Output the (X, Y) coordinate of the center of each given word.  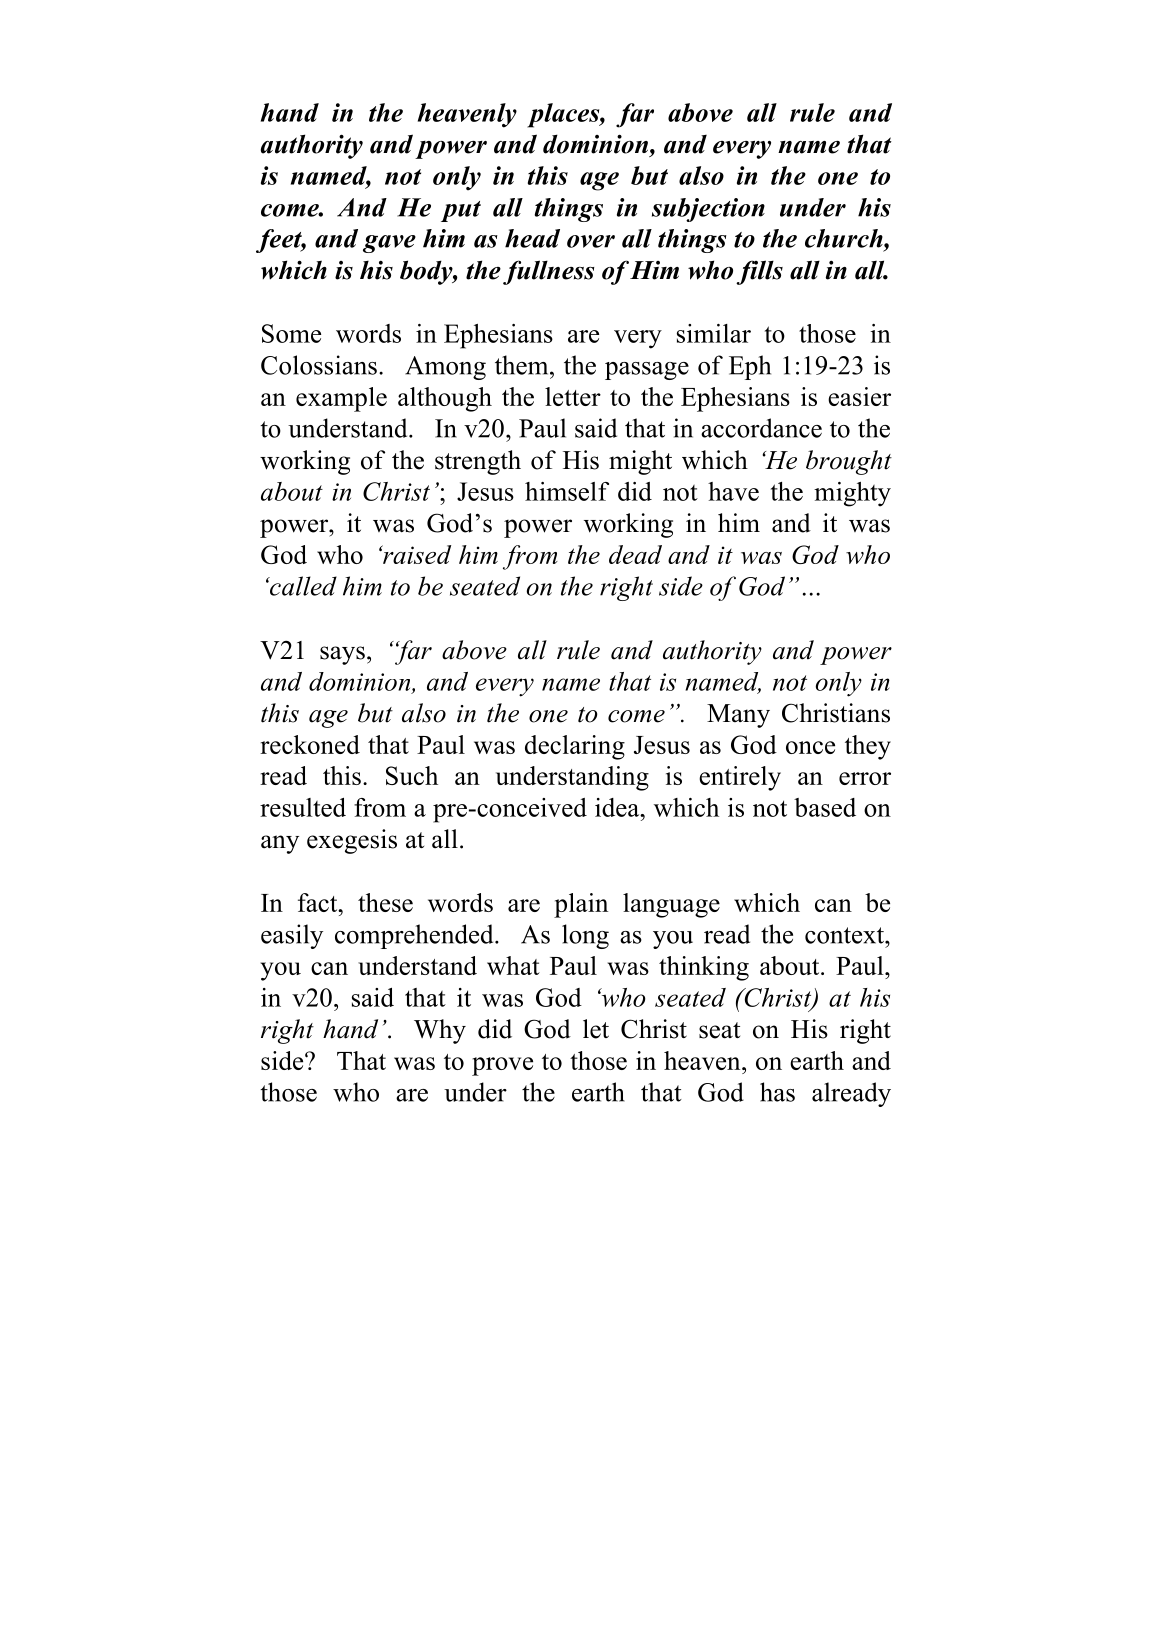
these (385, 902)
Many (738, 716)
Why (440, 1031)
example (341, 399)
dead (635, 554)
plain (581, 905)
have (733, 491)
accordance (761, 428)
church (845, 238)
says (342, 655)
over (591, 241)
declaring (575, 747)
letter (573, 396)
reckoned (310, 744)
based (825, 807)
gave (389, 244)
